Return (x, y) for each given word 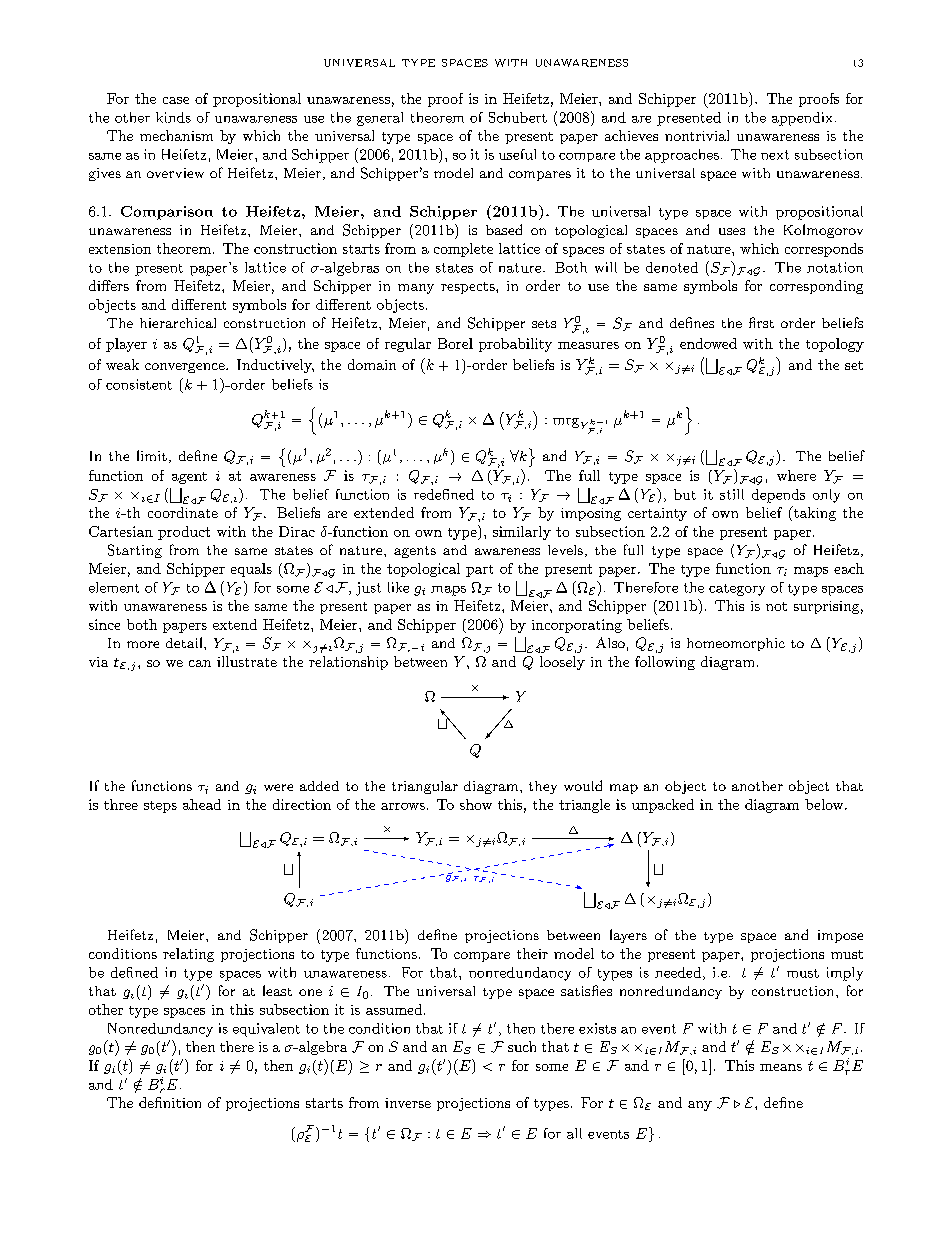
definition (170, 1102)
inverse (408, 1103)
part (479, 571)
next (775, 155)
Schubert (518, 117)
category (737, 590)
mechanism (176, 135)
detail (185, 642)
